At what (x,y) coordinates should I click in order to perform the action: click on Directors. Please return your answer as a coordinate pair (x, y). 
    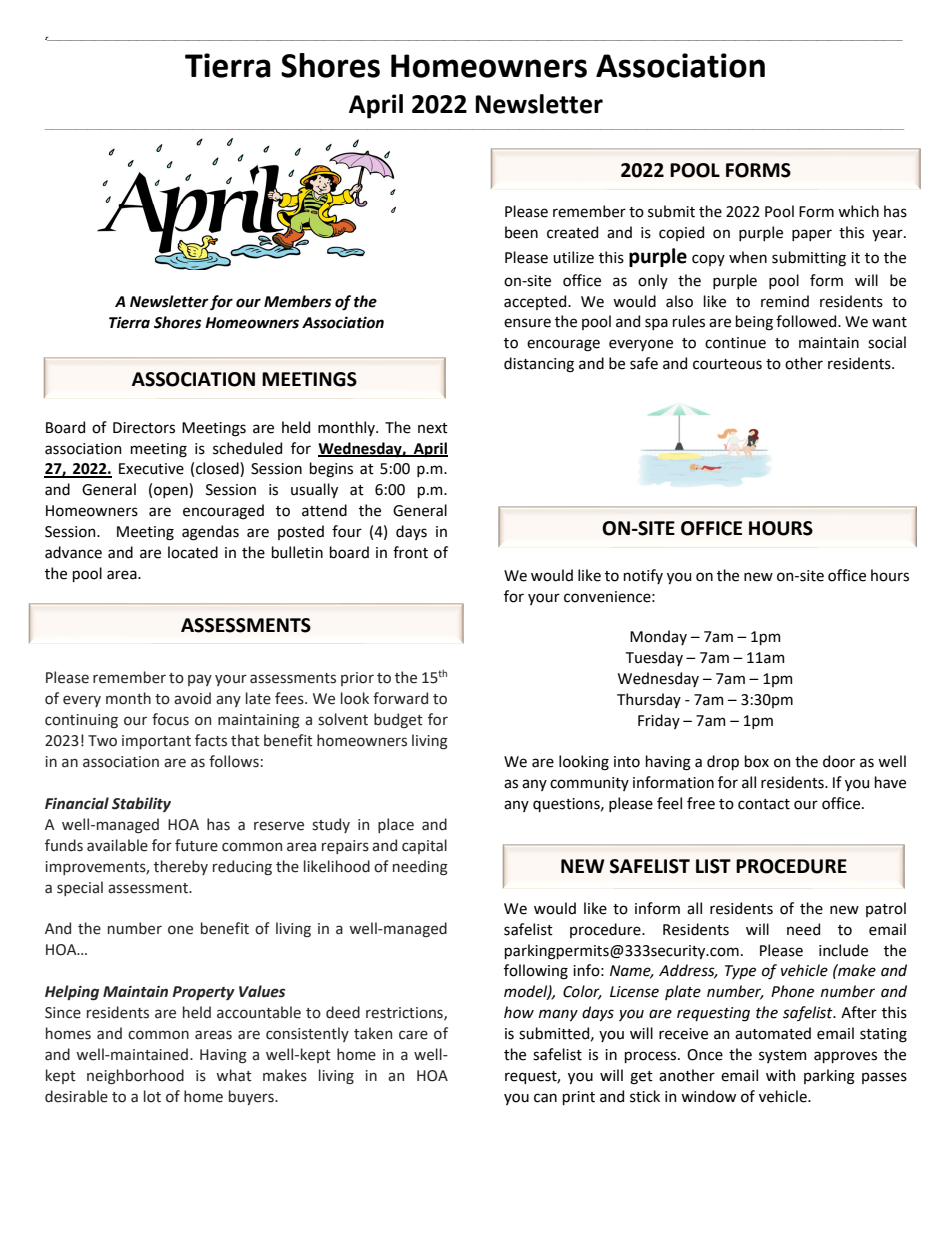
    Looking at the image, I should click on (144, 428).
